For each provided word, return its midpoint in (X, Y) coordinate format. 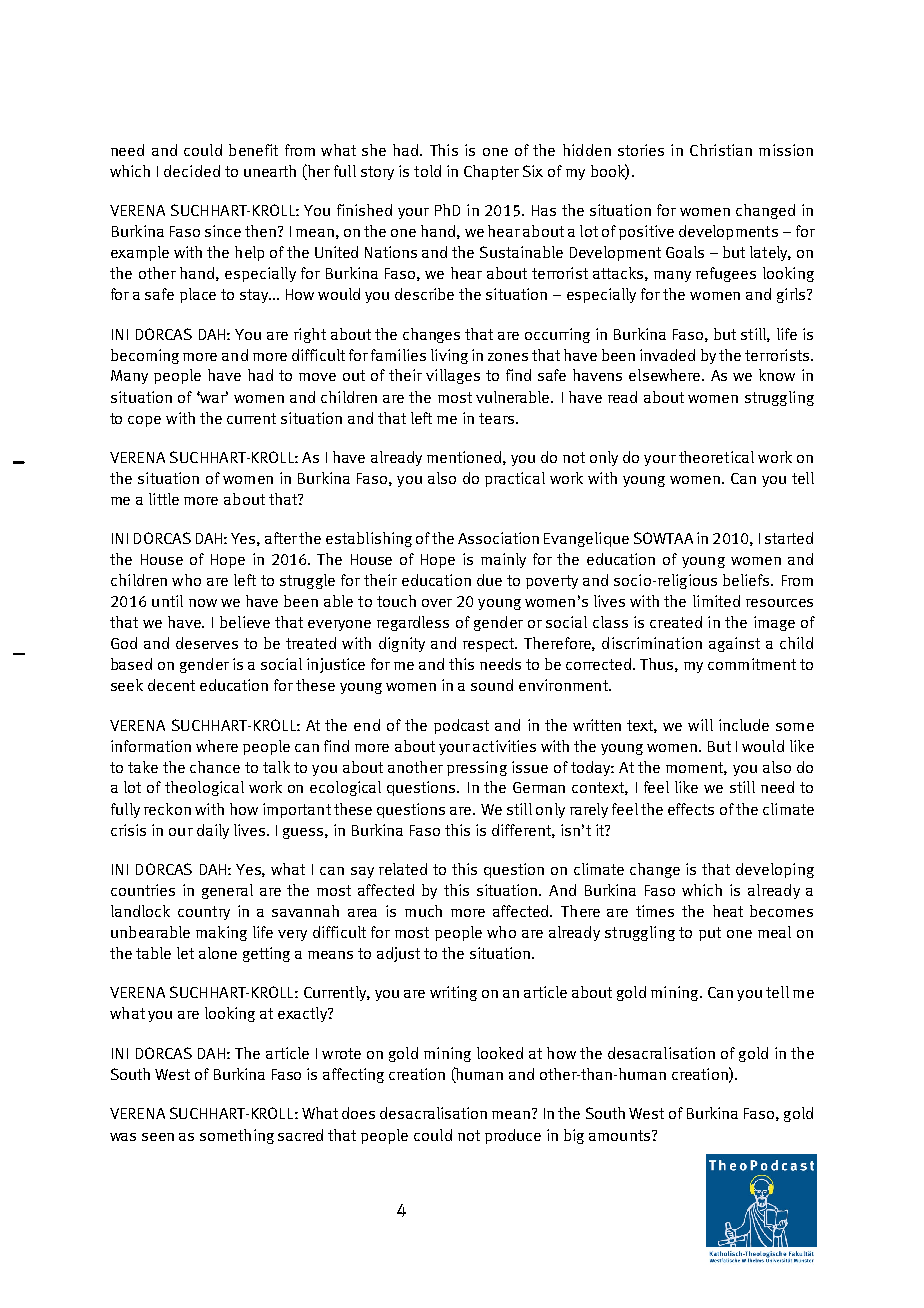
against (734, 644)
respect (490, 645)
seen (158, 1137)
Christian (721, 150)
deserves (207, 643)
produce (513, 1136)
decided (192, 171)
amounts (619, 1135)
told (427, 171)
